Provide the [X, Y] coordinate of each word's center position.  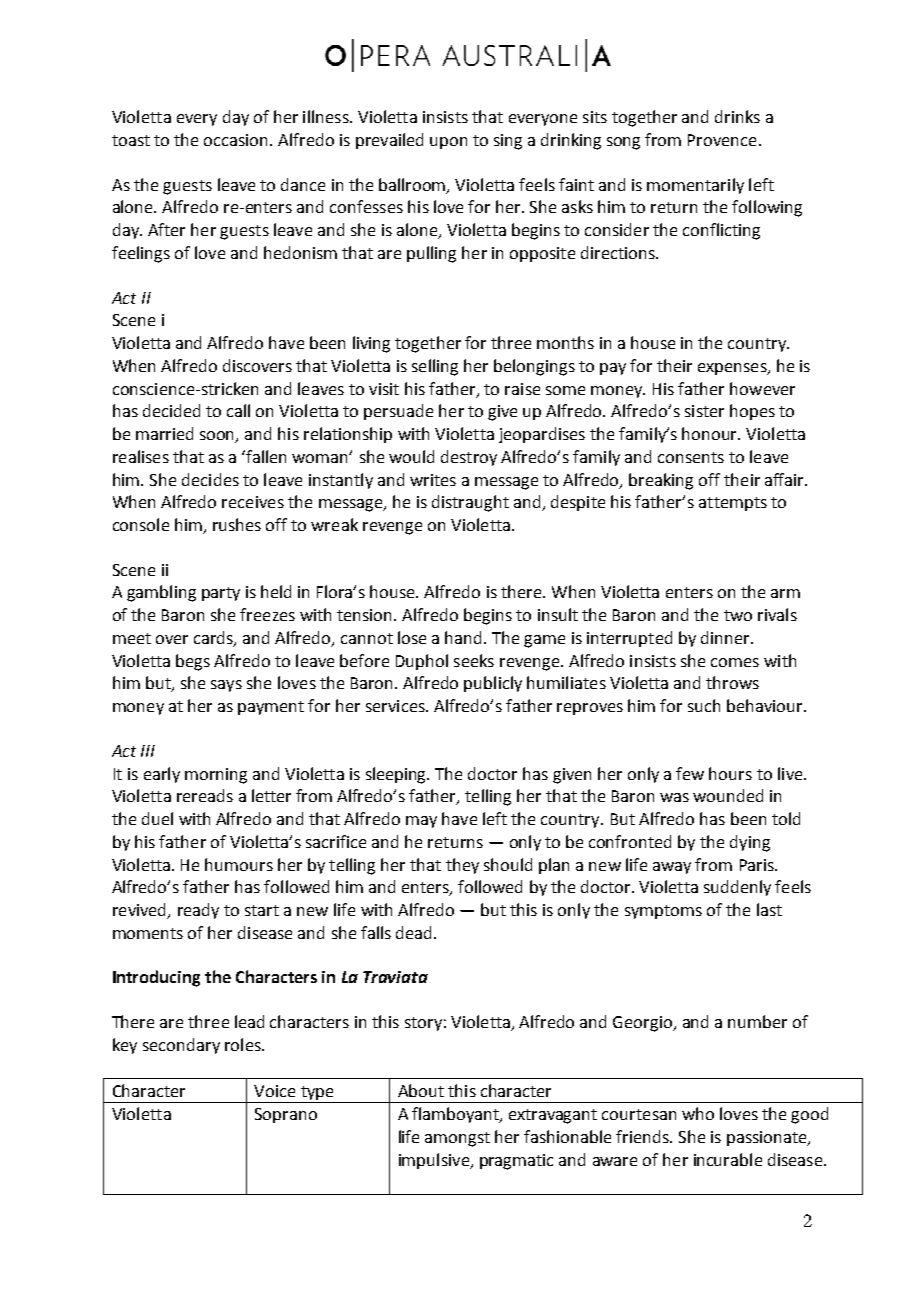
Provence [722, 140]
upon [448, 143]
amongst [457, 1139]
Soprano [286, 1115]
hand [465, 637]
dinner [726, 637]
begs [193, 662]
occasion [237, 140]
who [698, 1113]
